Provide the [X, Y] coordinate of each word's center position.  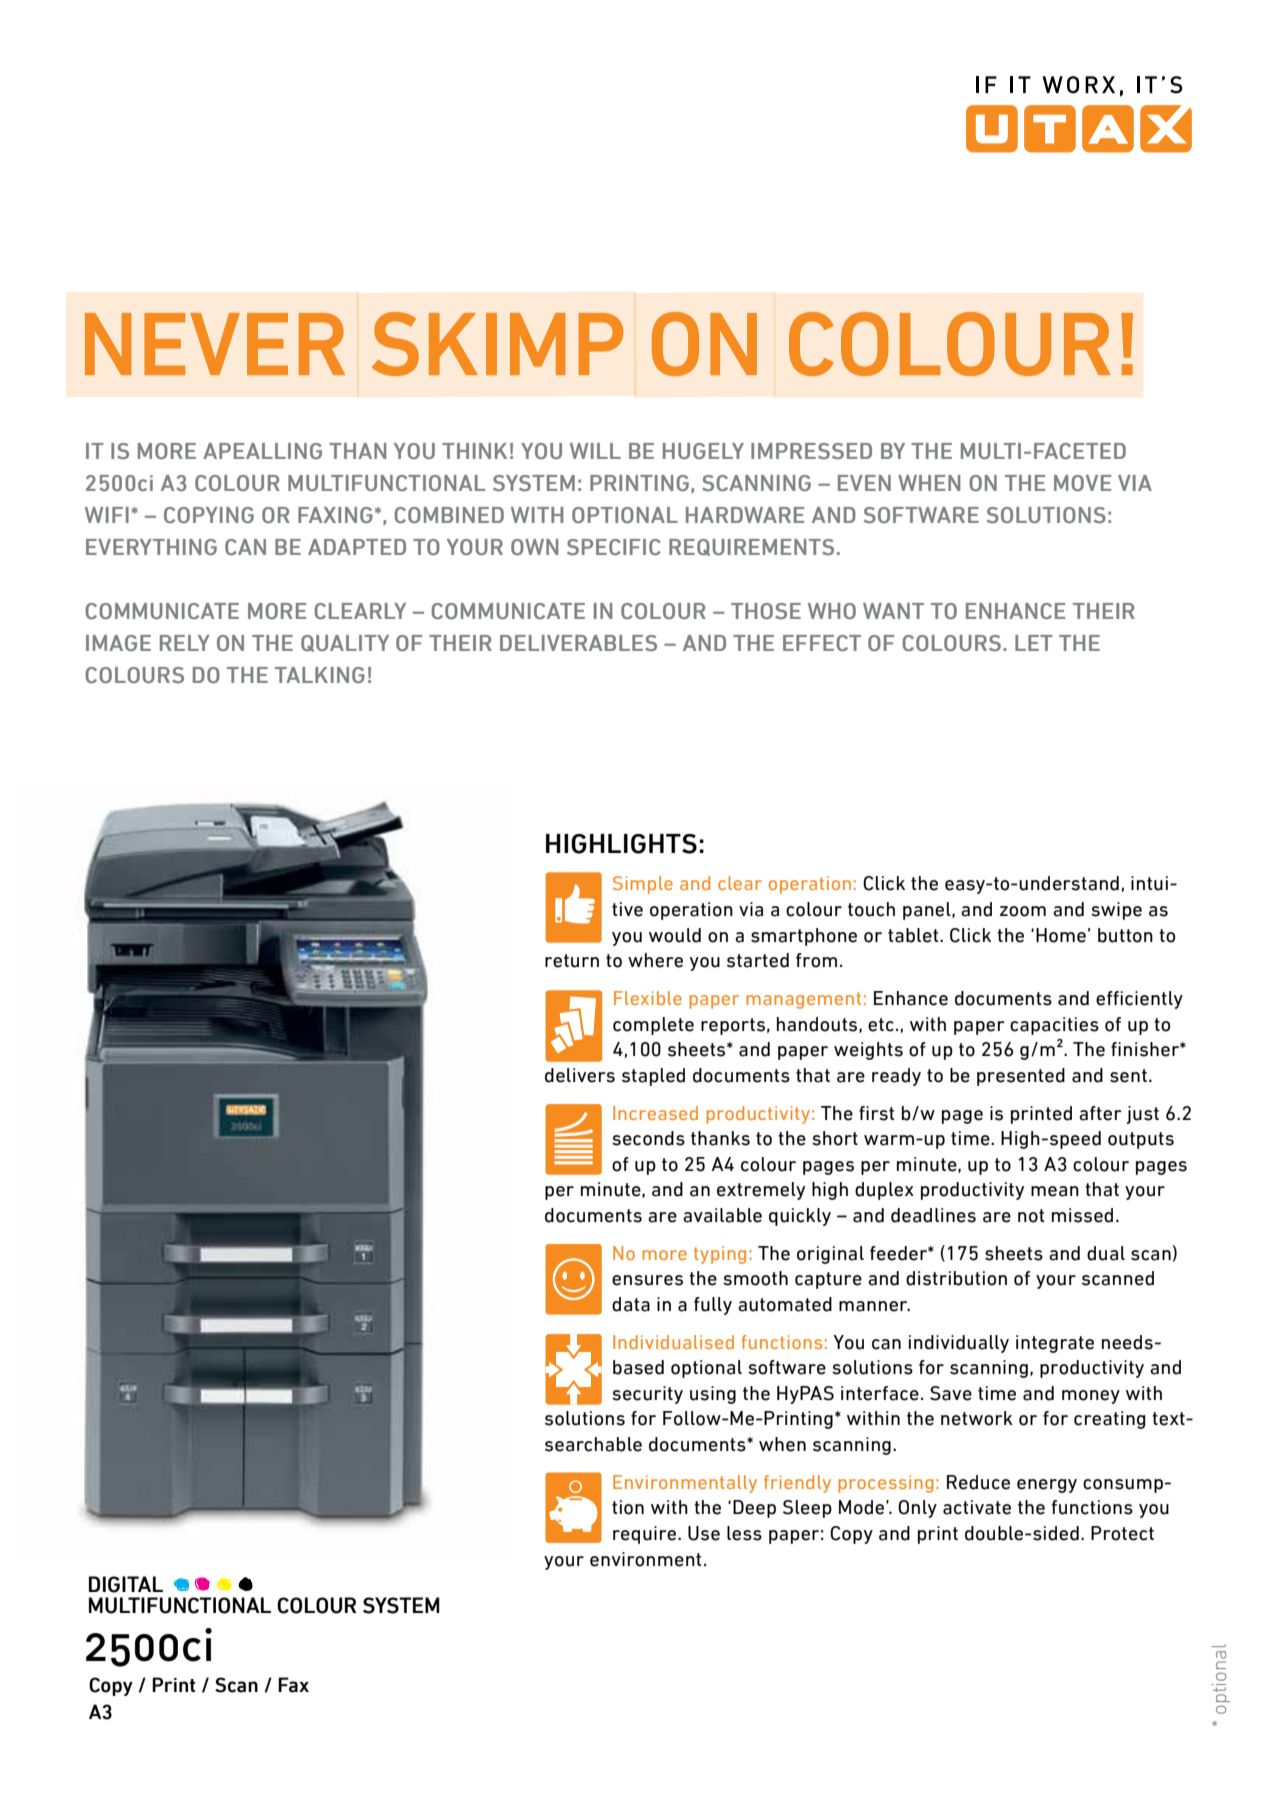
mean [1055, 1191]
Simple [643, 885]
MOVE [1082, 483]
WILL [595, 451]
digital [126, 1584]
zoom [1023, 911]
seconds [648, 1138]
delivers [580, 1075]
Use [704, 1533]
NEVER [215, 344]
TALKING [320, 675]
